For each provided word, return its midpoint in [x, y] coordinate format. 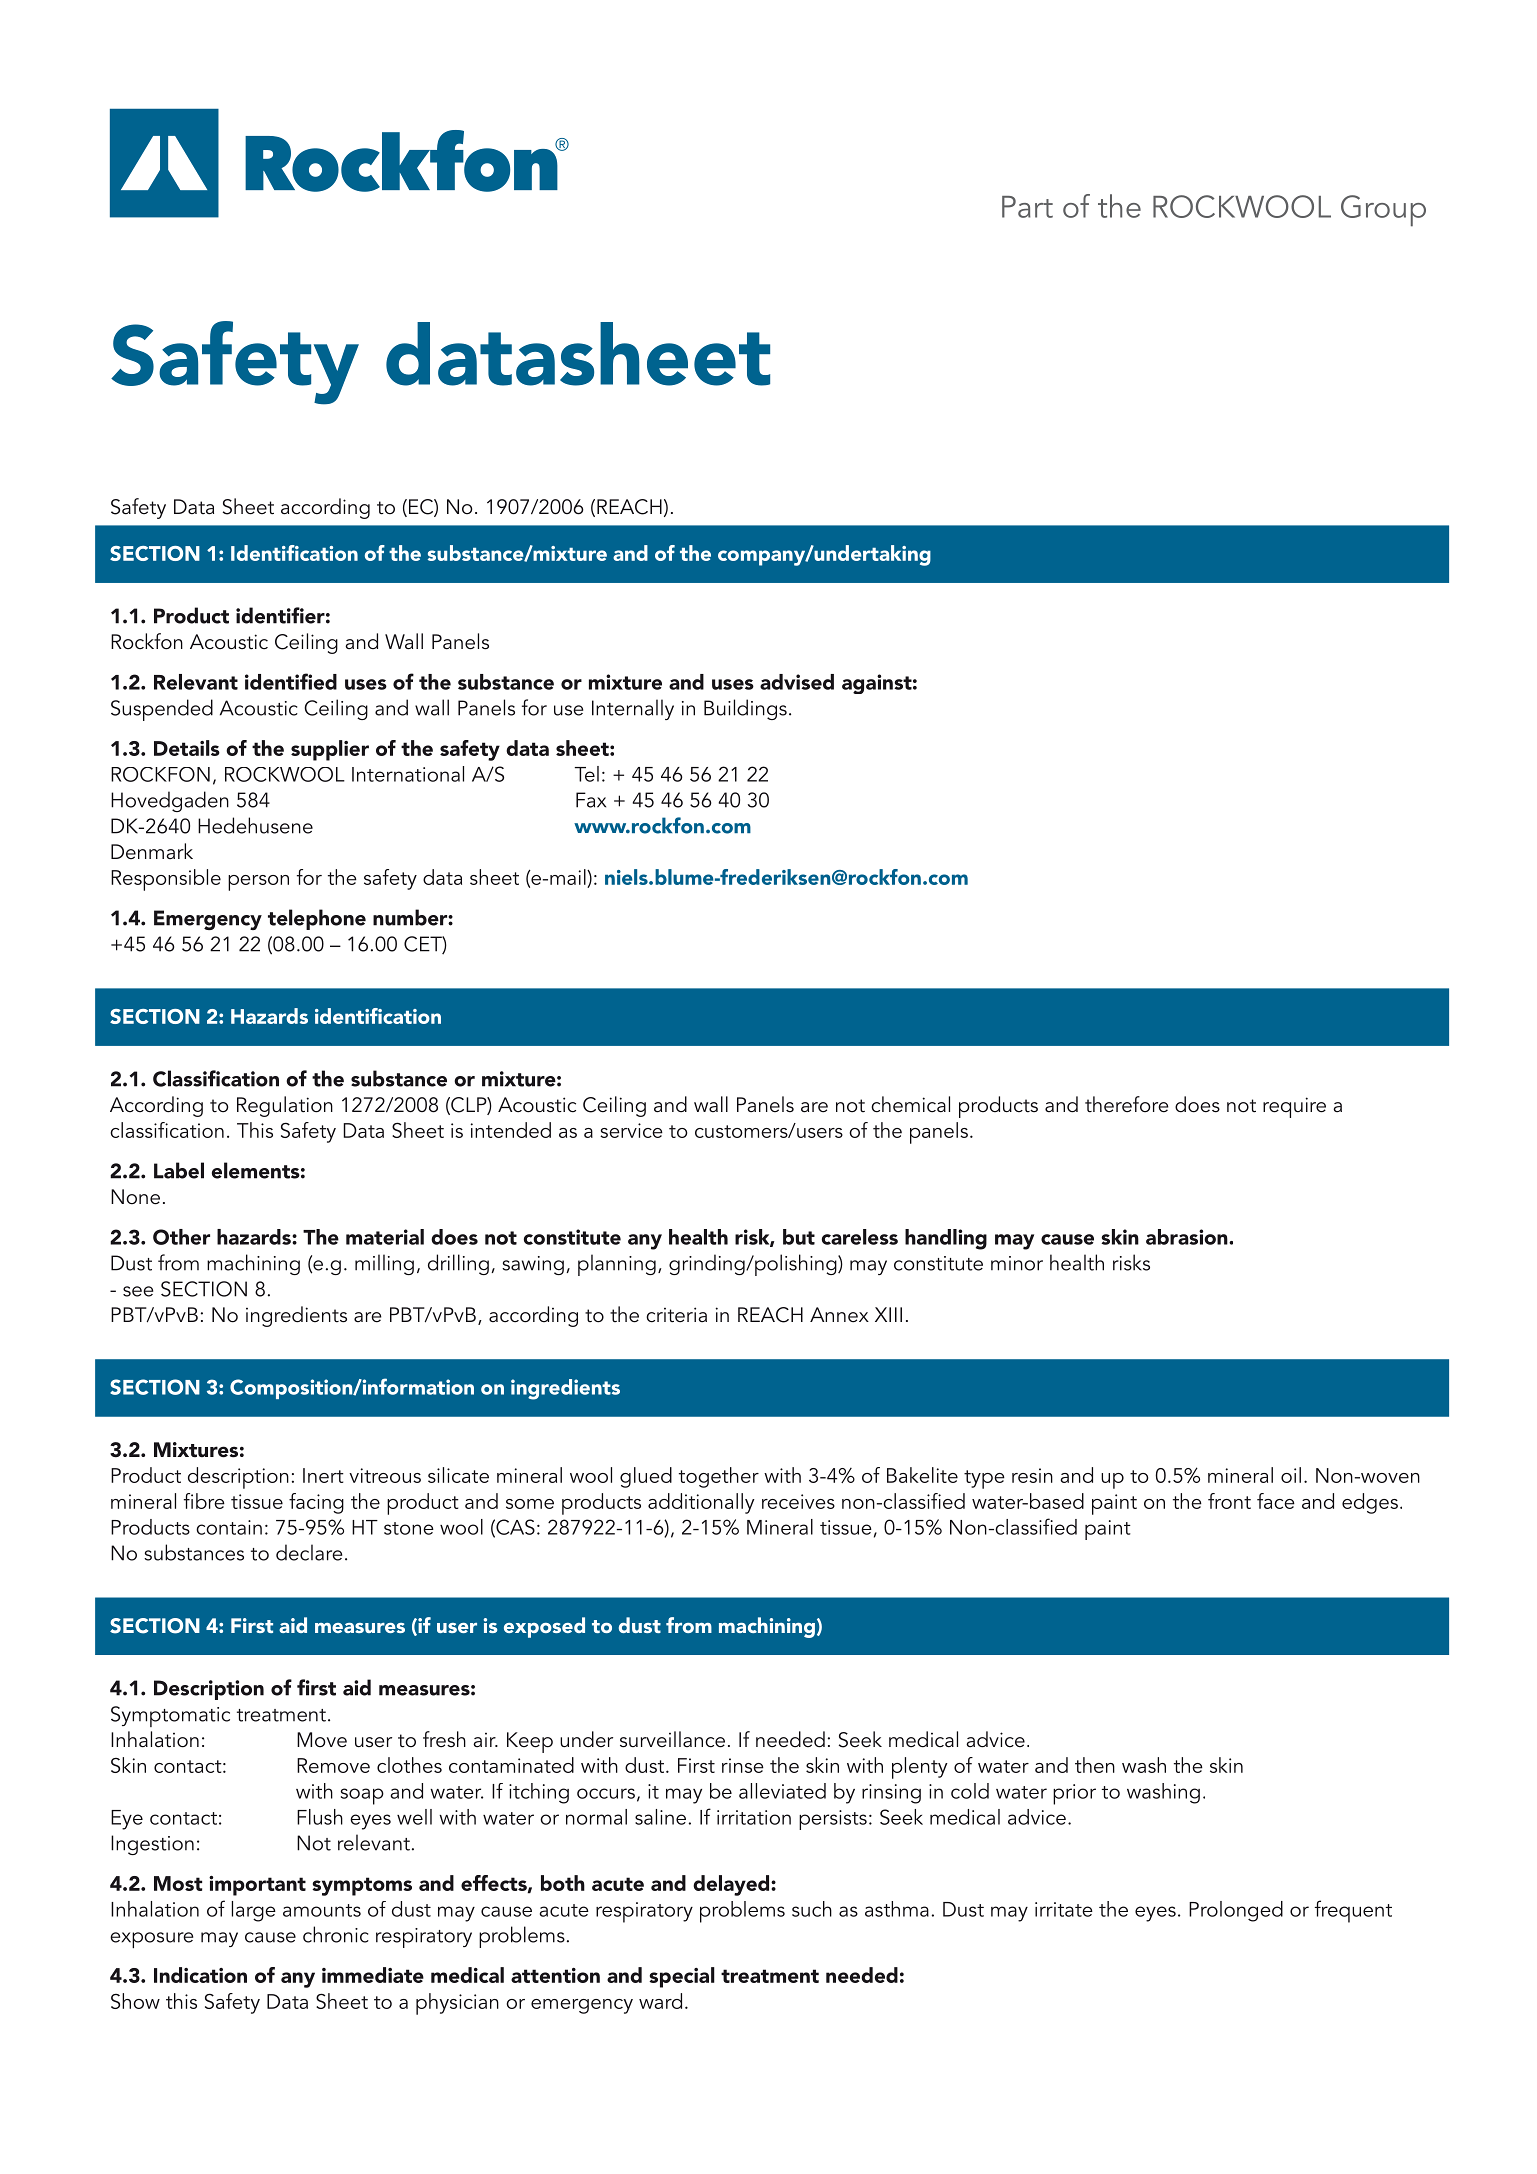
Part [1027, 207]
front [1229, 1501]
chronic [336, 1934]
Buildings [745, 709]
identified [291, 681]
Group [1383, 211]
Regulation [285, 1106]
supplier [330, 750]
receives [798, 1501]
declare [309, 1552]
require [1294, 1107]
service [631, 1130]
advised [797, 682]
